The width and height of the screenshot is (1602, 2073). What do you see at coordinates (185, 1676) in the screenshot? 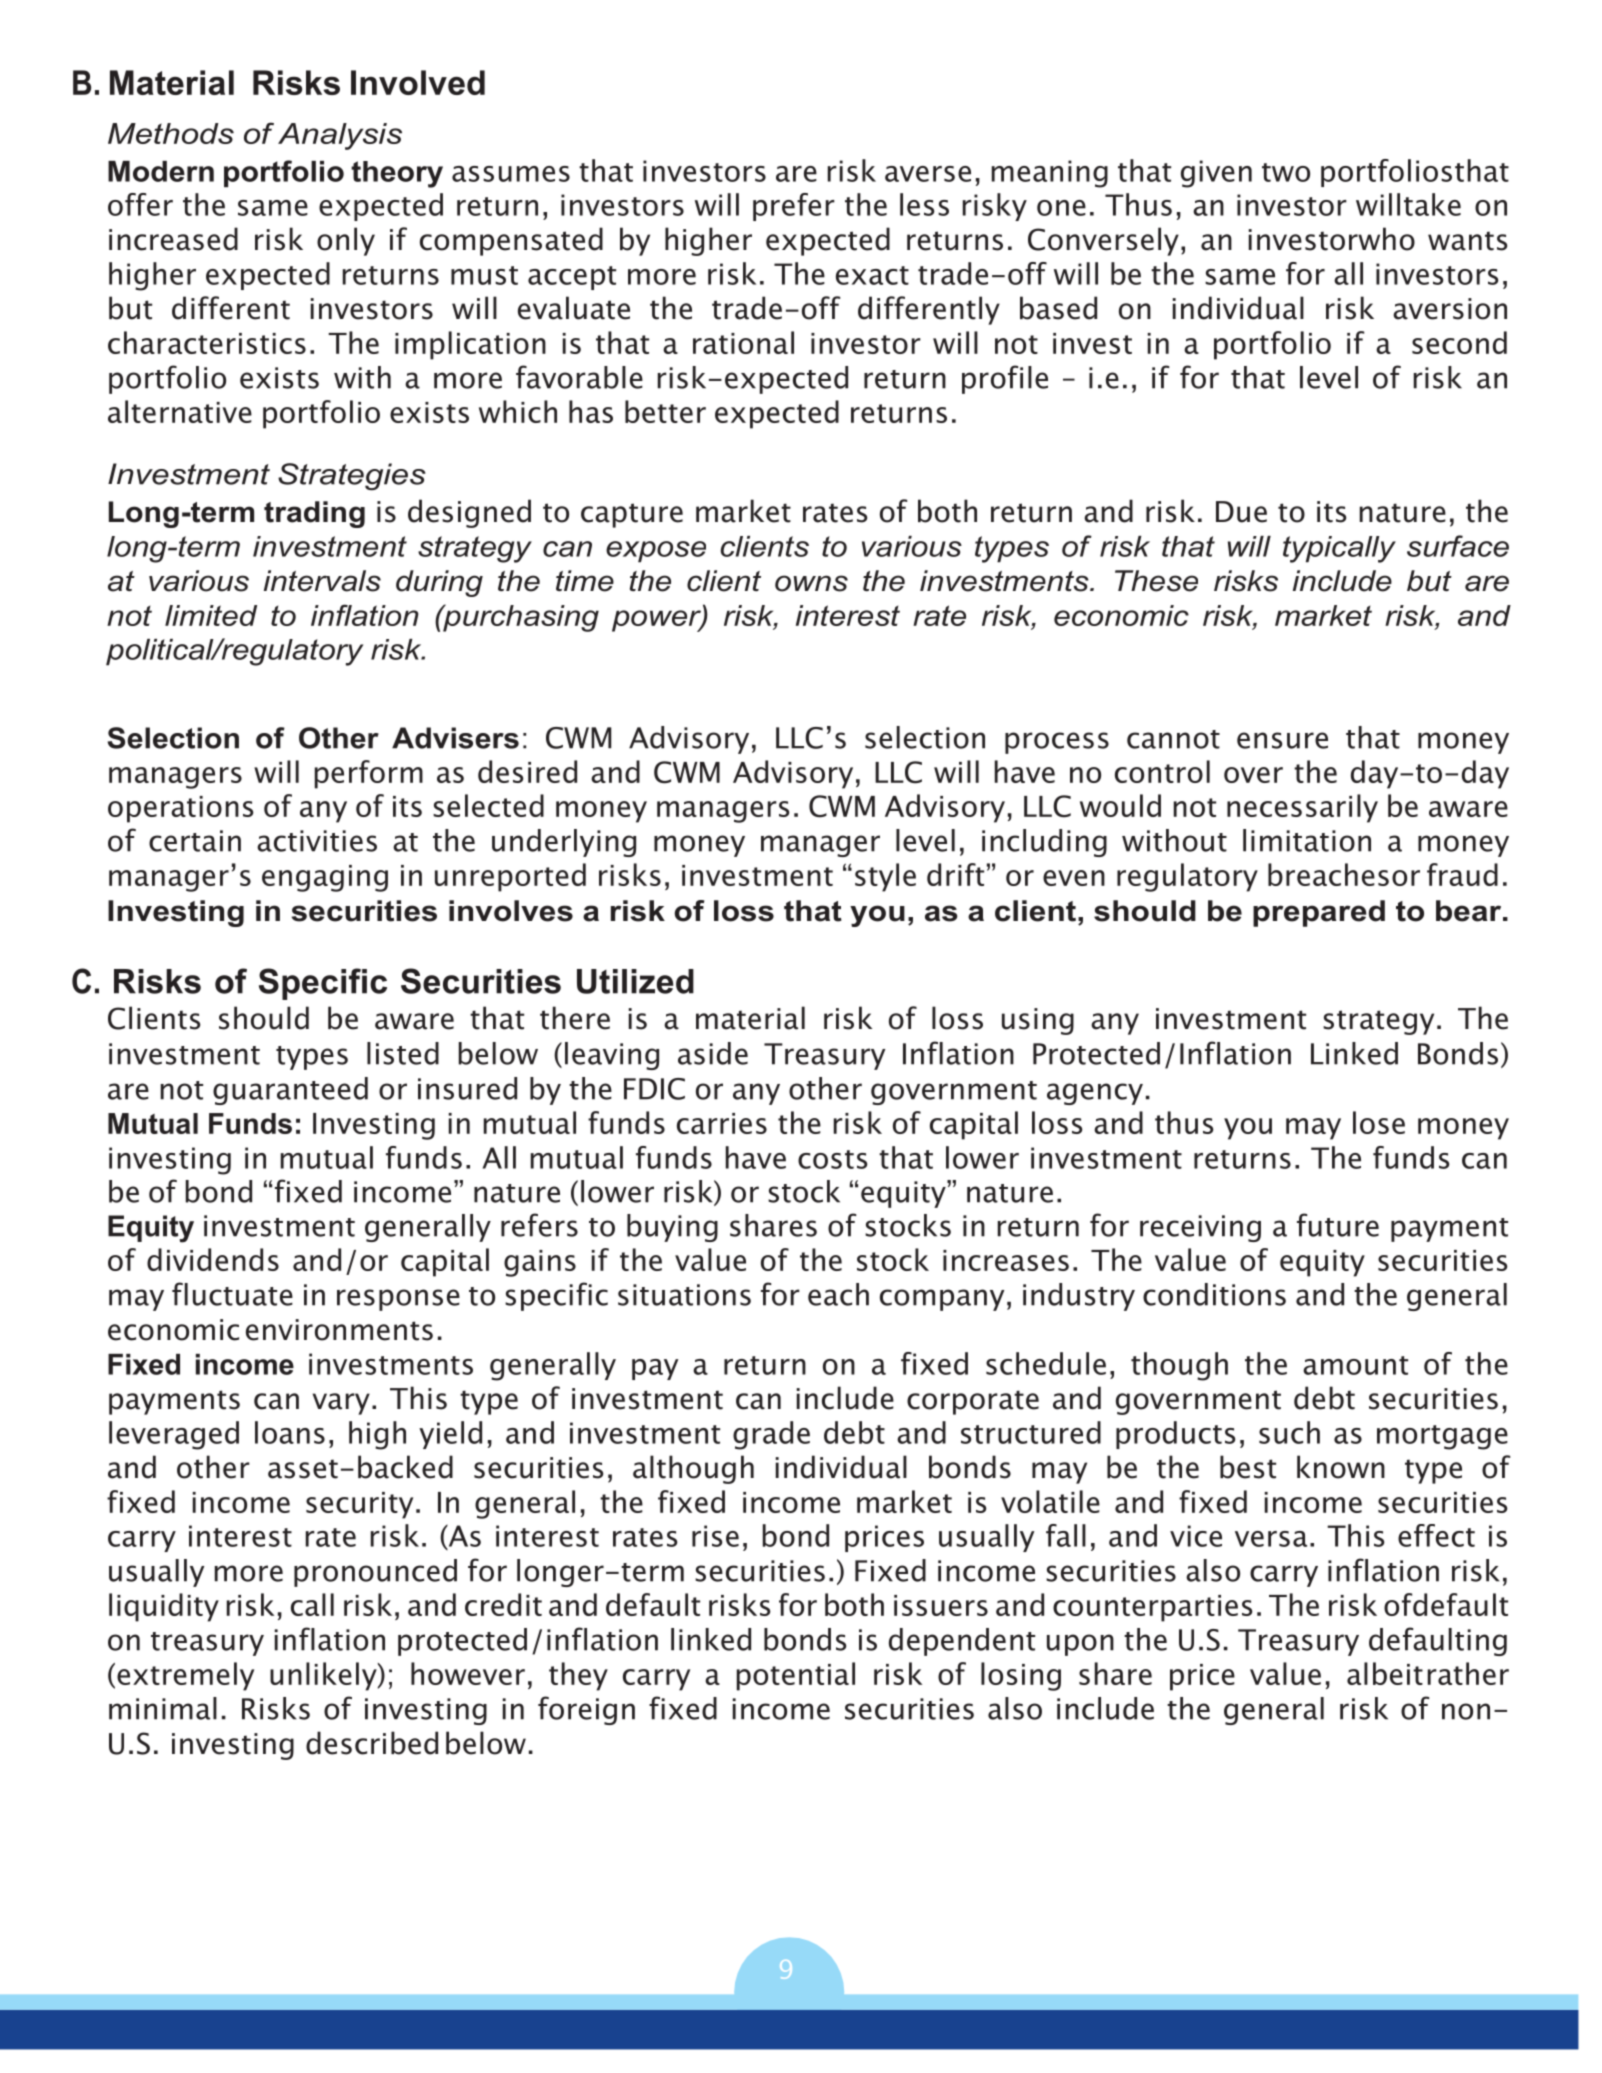
I see `extremely` at bounding box center [185, 1676].
